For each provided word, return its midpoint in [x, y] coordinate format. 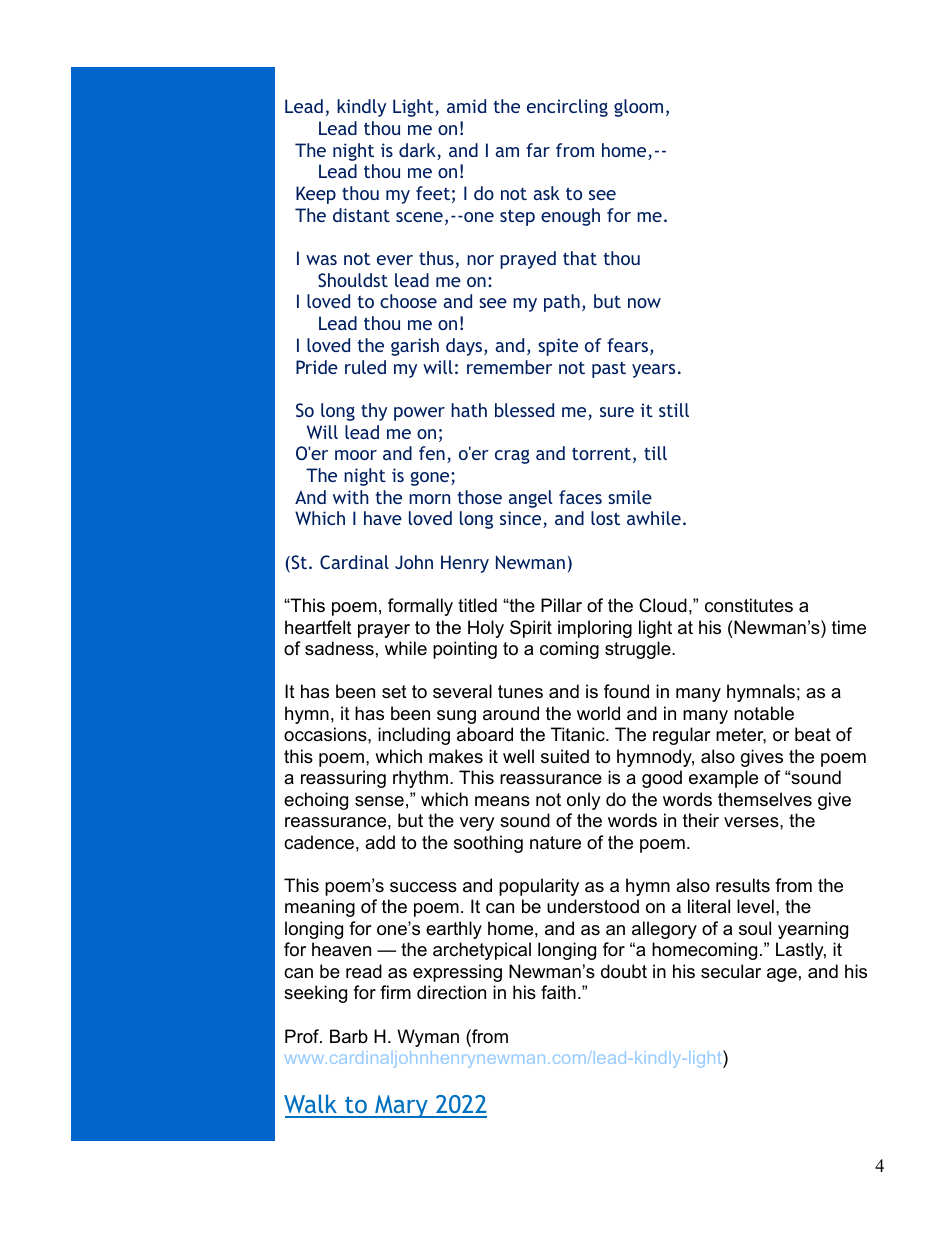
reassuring [343, 779]
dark [418, 151]
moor [356, 455]
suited [565, 756]
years [653, 371]
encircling [567, 108]
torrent [601, 453]
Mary [401, 1106]
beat [813, 734]
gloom [638, 108]
